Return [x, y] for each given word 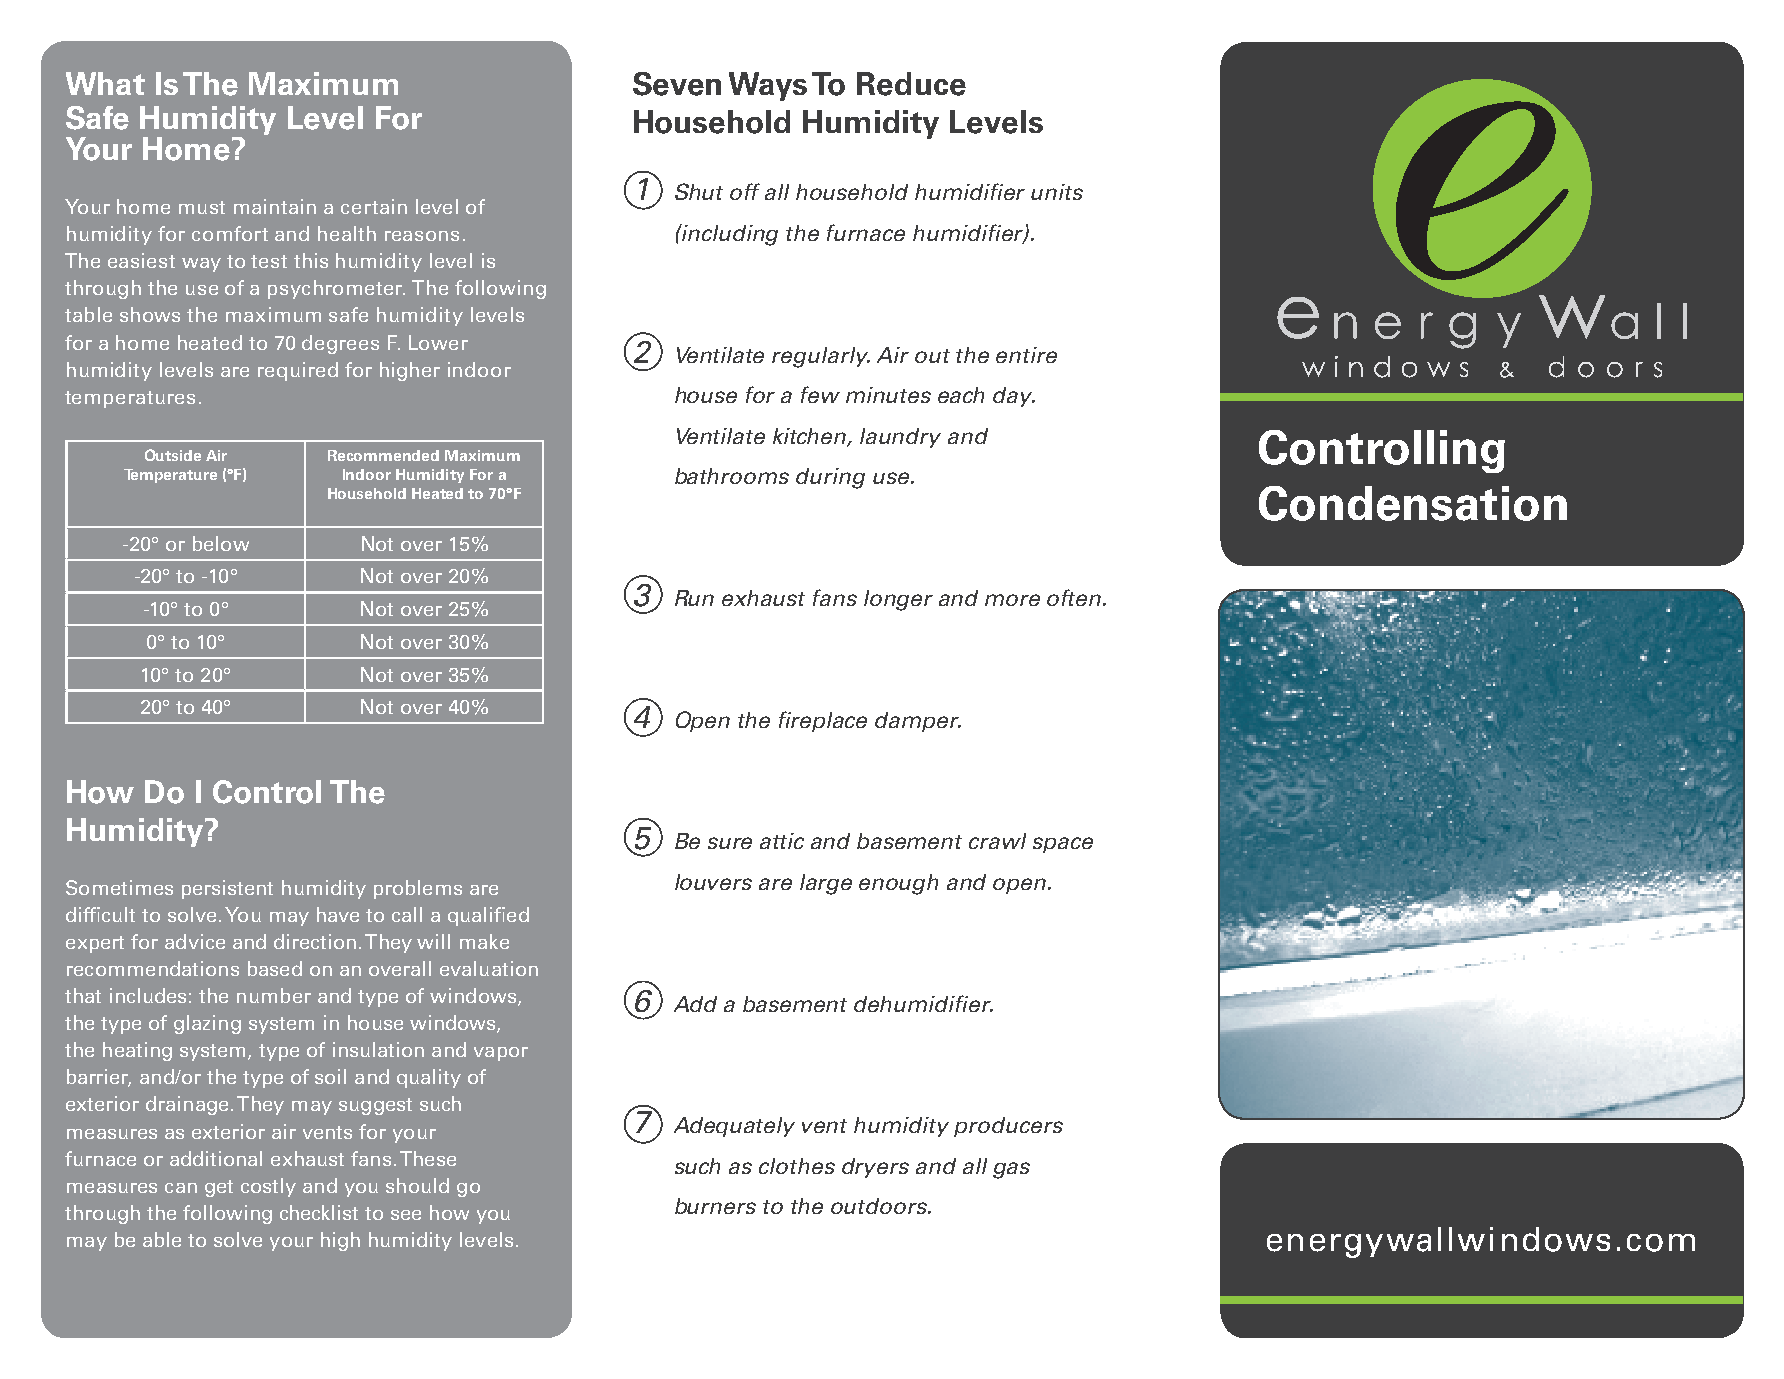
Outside [173, 455]
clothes [797, 1166]
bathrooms [732, 476]
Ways [768, 86]
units [1057, 192]
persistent [227, 889]
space [1063, 845]
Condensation [1413, 503]
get [219, 1188]
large [826, 884]
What [105, 83]
